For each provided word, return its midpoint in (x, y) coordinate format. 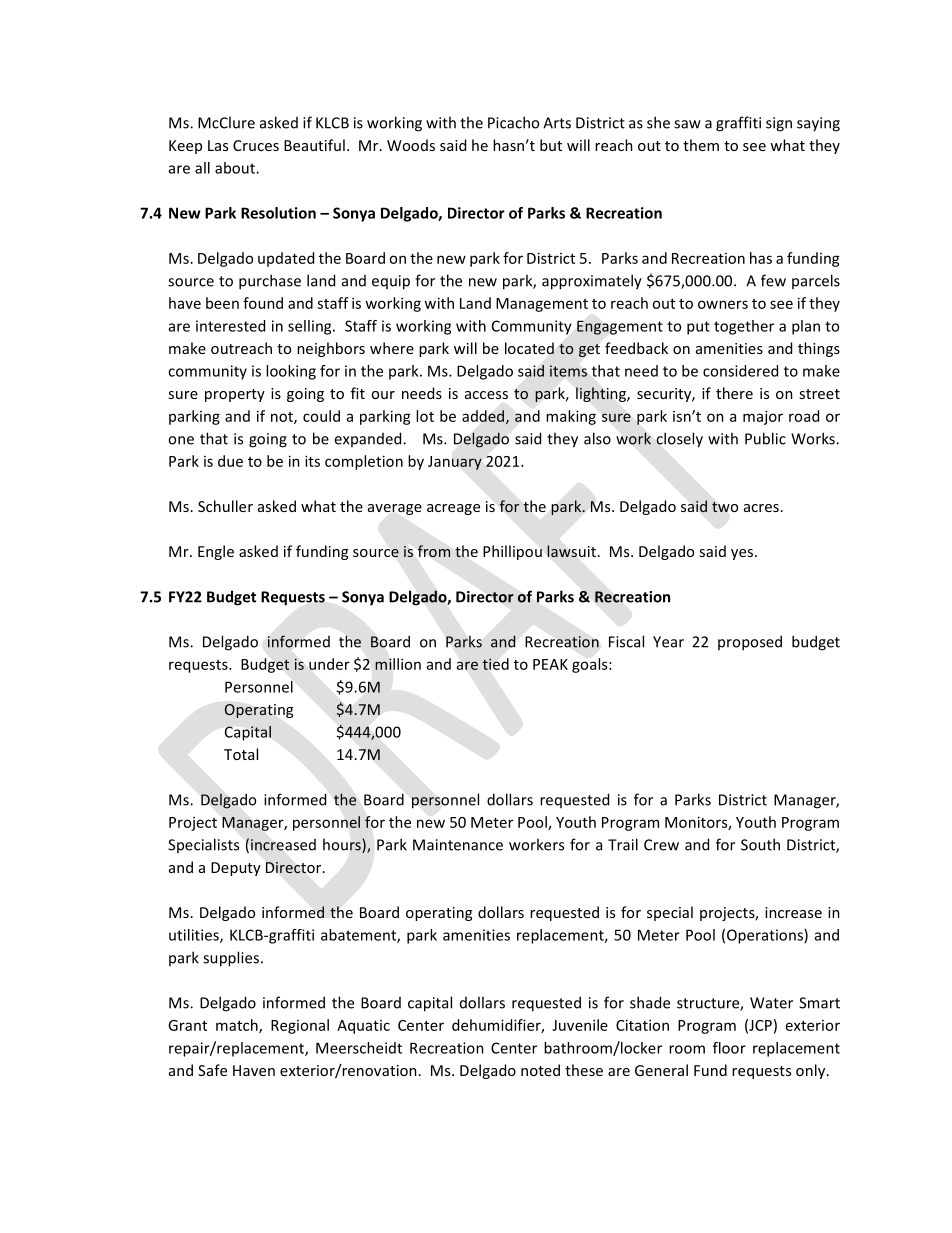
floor (729, 1048)
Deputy (236, 869)
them (701, 145)
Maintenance (458, 845)
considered (740, 371)
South (760, 844)
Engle (216, 552)
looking (291, 372)
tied (496, 664)
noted (540, 1070)
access (486, 395)
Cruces (256, 145)
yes (743, 554)
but (551, 145)
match (238, 1026)
